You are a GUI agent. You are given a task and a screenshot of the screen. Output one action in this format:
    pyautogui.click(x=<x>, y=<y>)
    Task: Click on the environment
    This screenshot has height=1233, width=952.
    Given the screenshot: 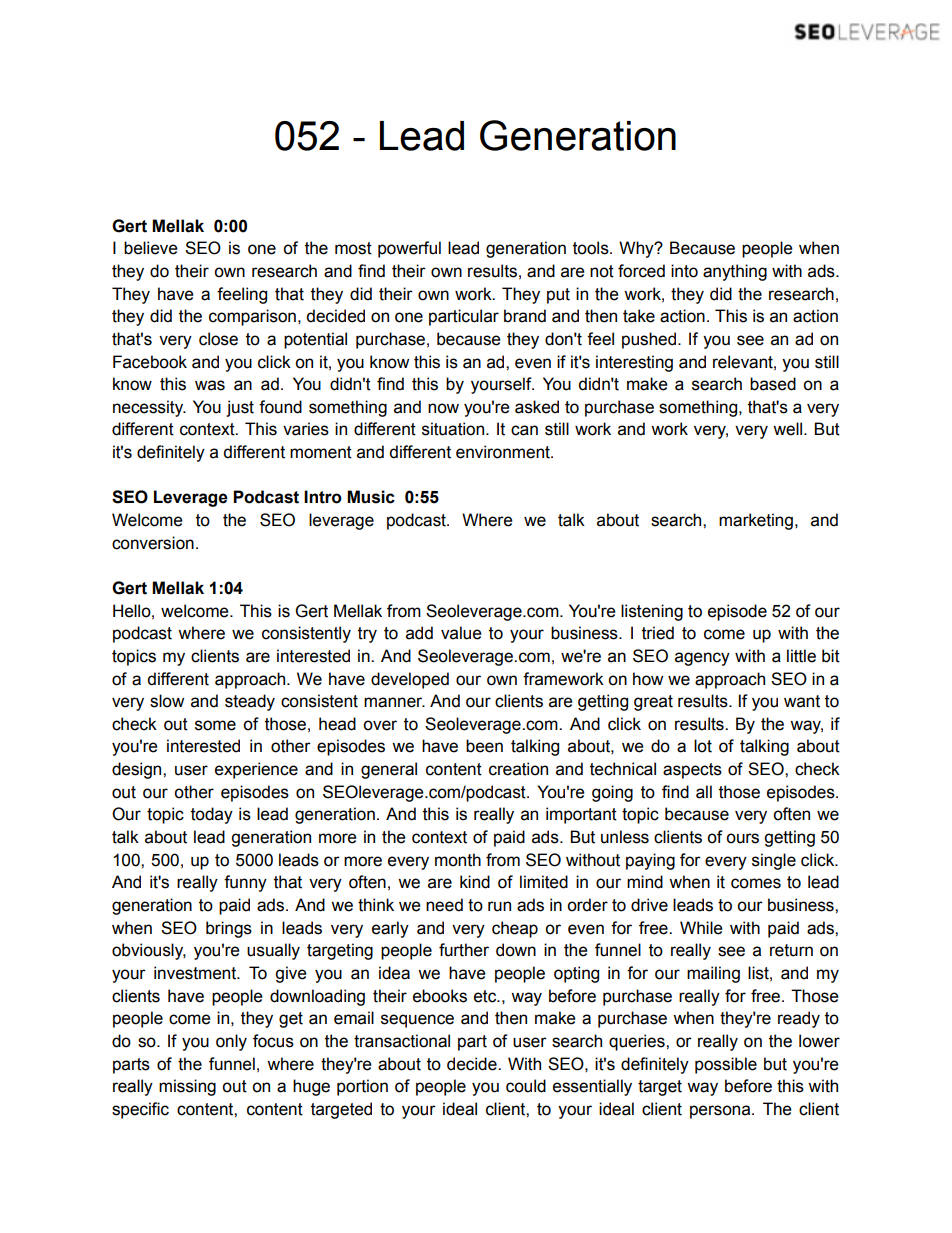 What is the action you would take?
    pyautogui.click(x=504, y=452)
